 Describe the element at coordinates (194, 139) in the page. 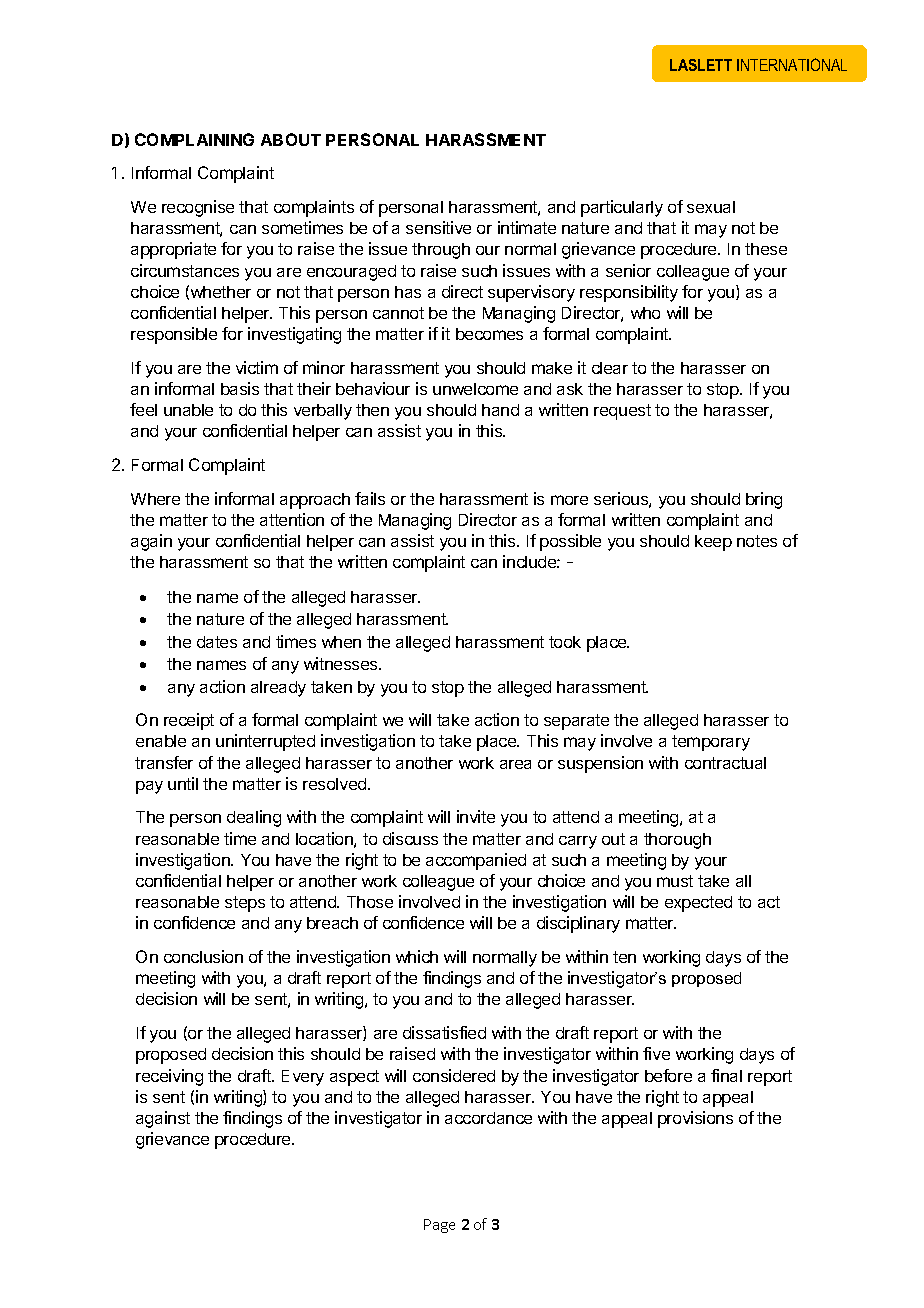

I see `COMPLAINING` at that location.
